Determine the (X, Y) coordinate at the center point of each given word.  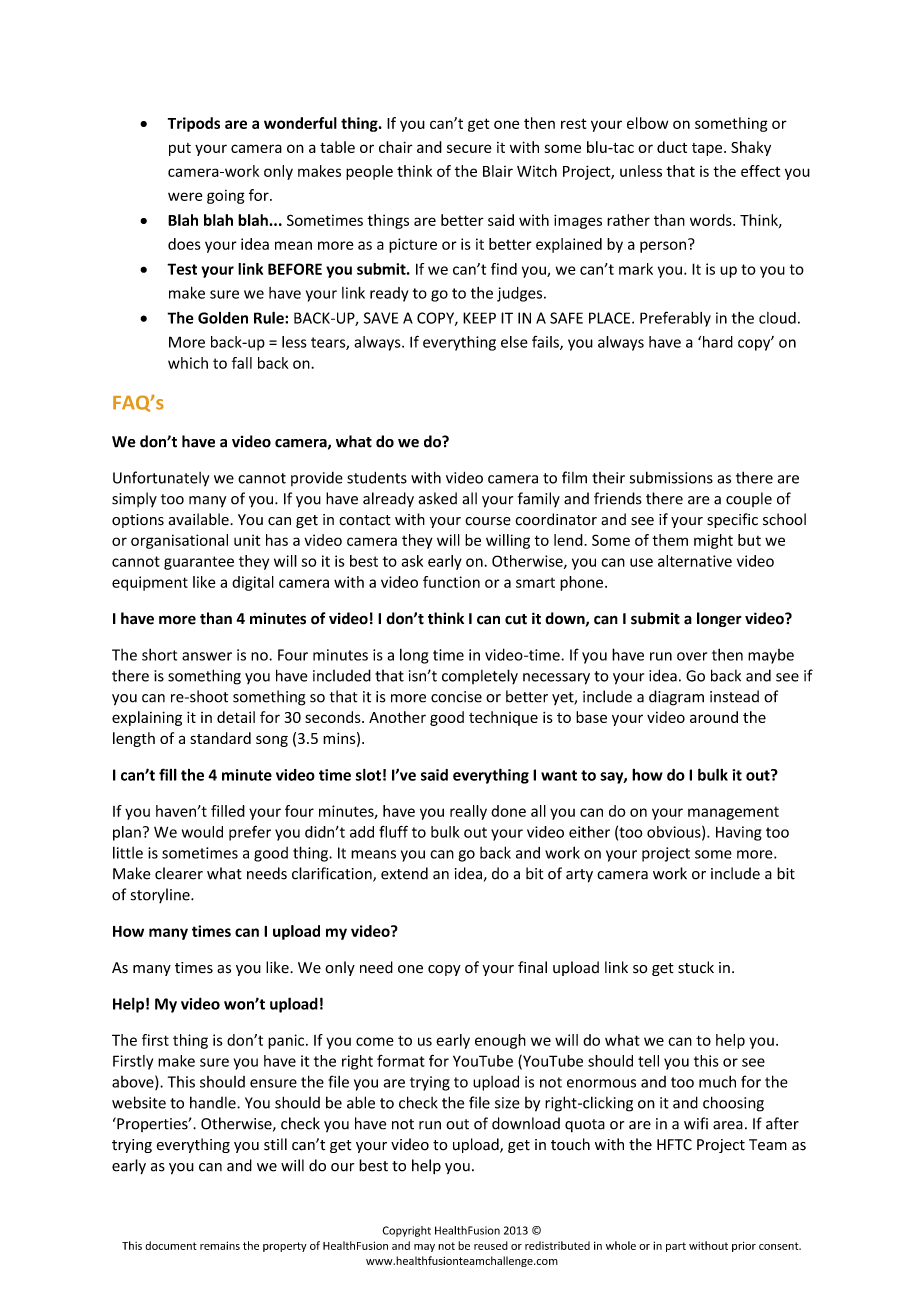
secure (469, 148)
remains (220, 1245)
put (180, 149)
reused (491, 1245)
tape (708, 149)
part (676, 1247)
